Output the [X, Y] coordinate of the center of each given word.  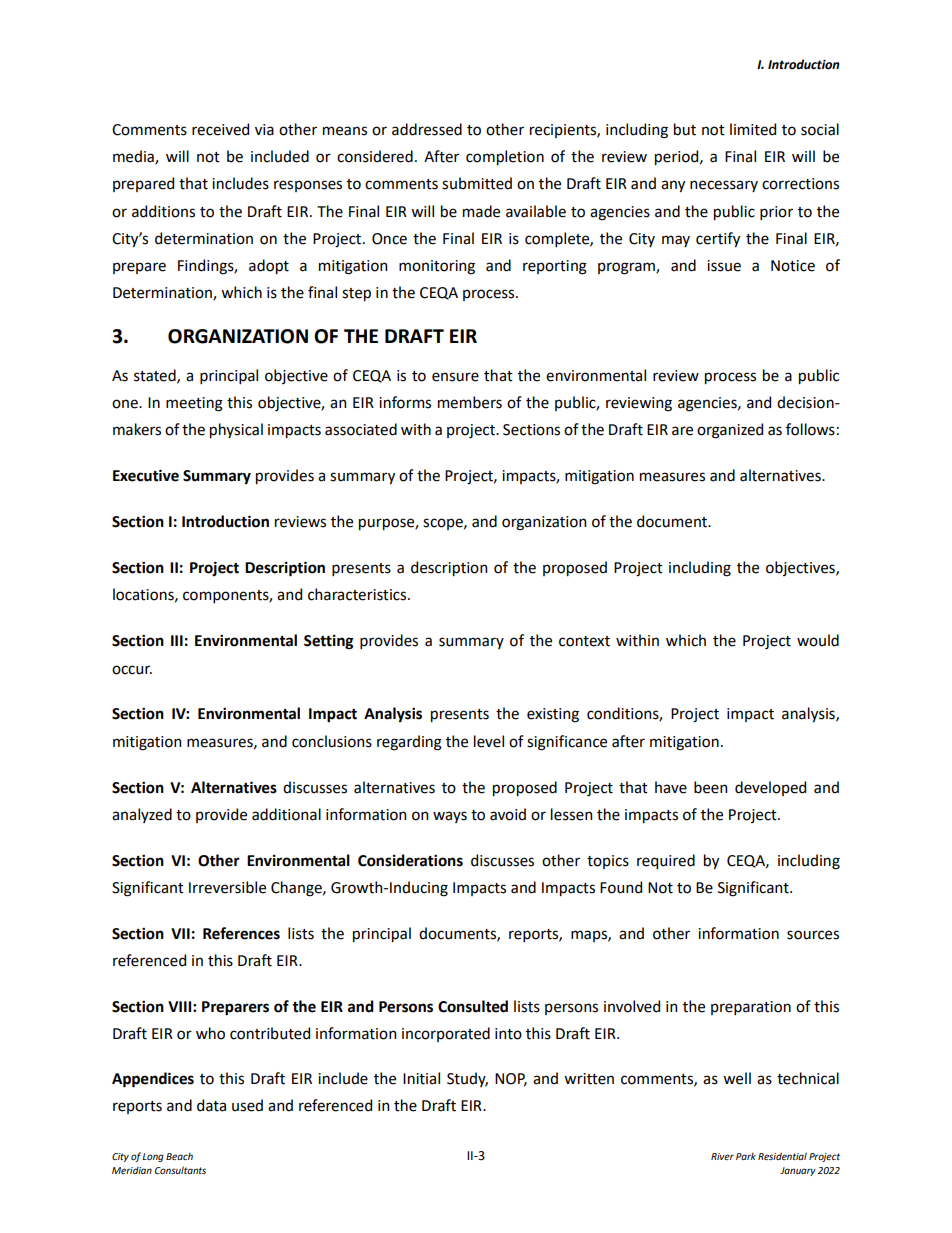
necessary [724, 186]
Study [467, 1079]
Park [746, 1156]
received [220, 129]
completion [505, 157]
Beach [179, 1156]
